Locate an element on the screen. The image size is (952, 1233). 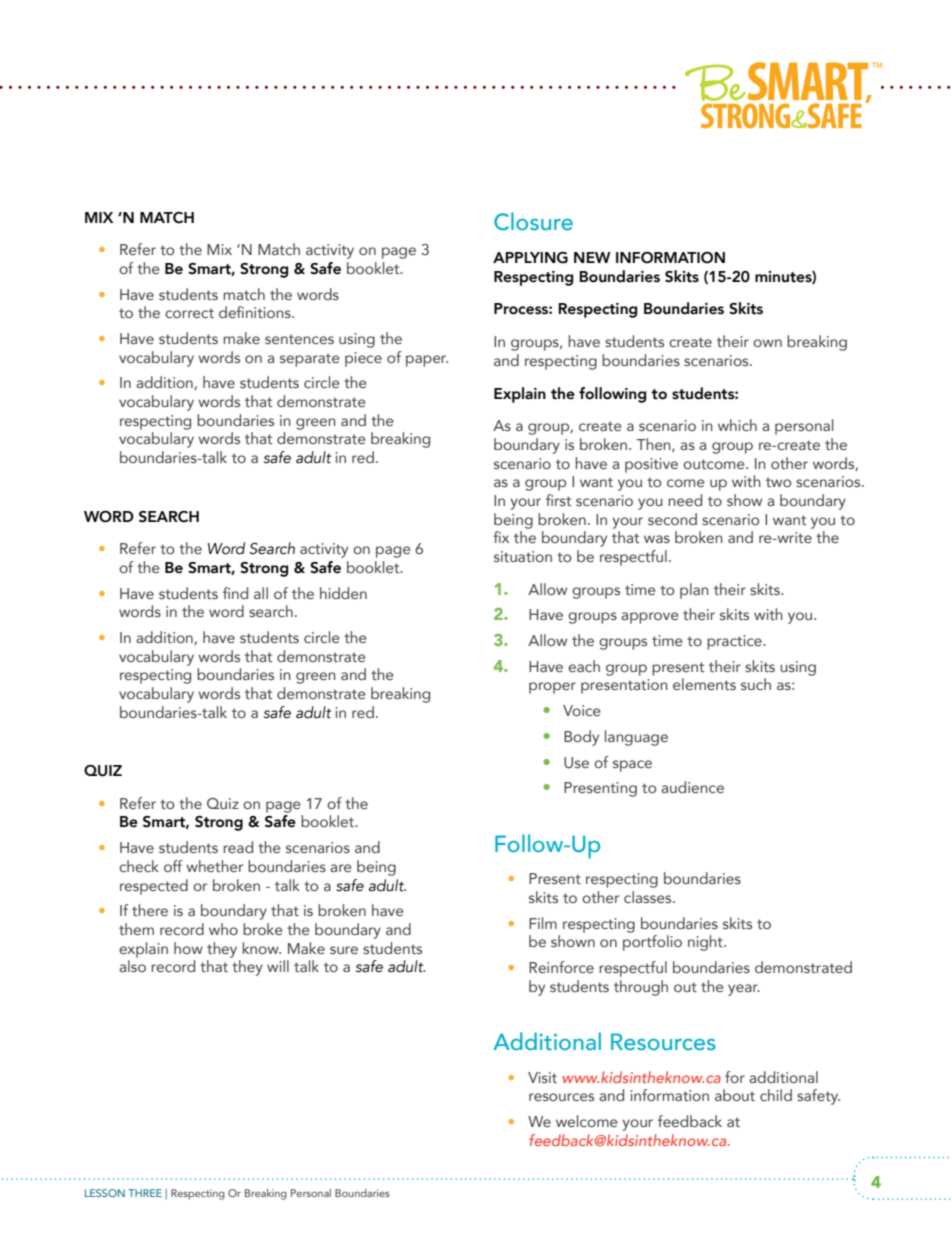
find is located at coordinates (235, 593).
